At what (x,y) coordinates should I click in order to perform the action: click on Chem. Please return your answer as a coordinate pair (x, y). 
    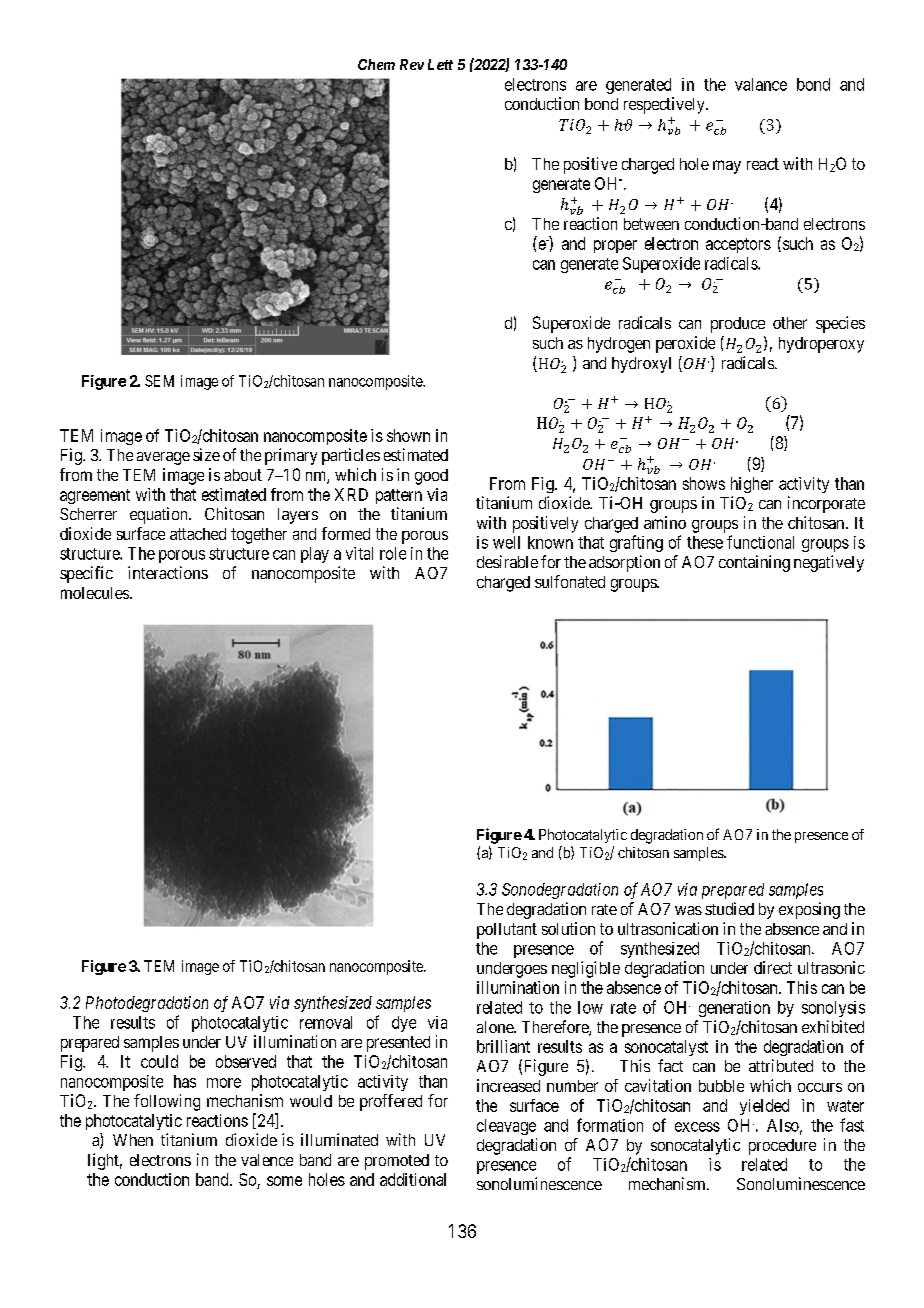
    Looking at the image, I should click on (376, 64).
